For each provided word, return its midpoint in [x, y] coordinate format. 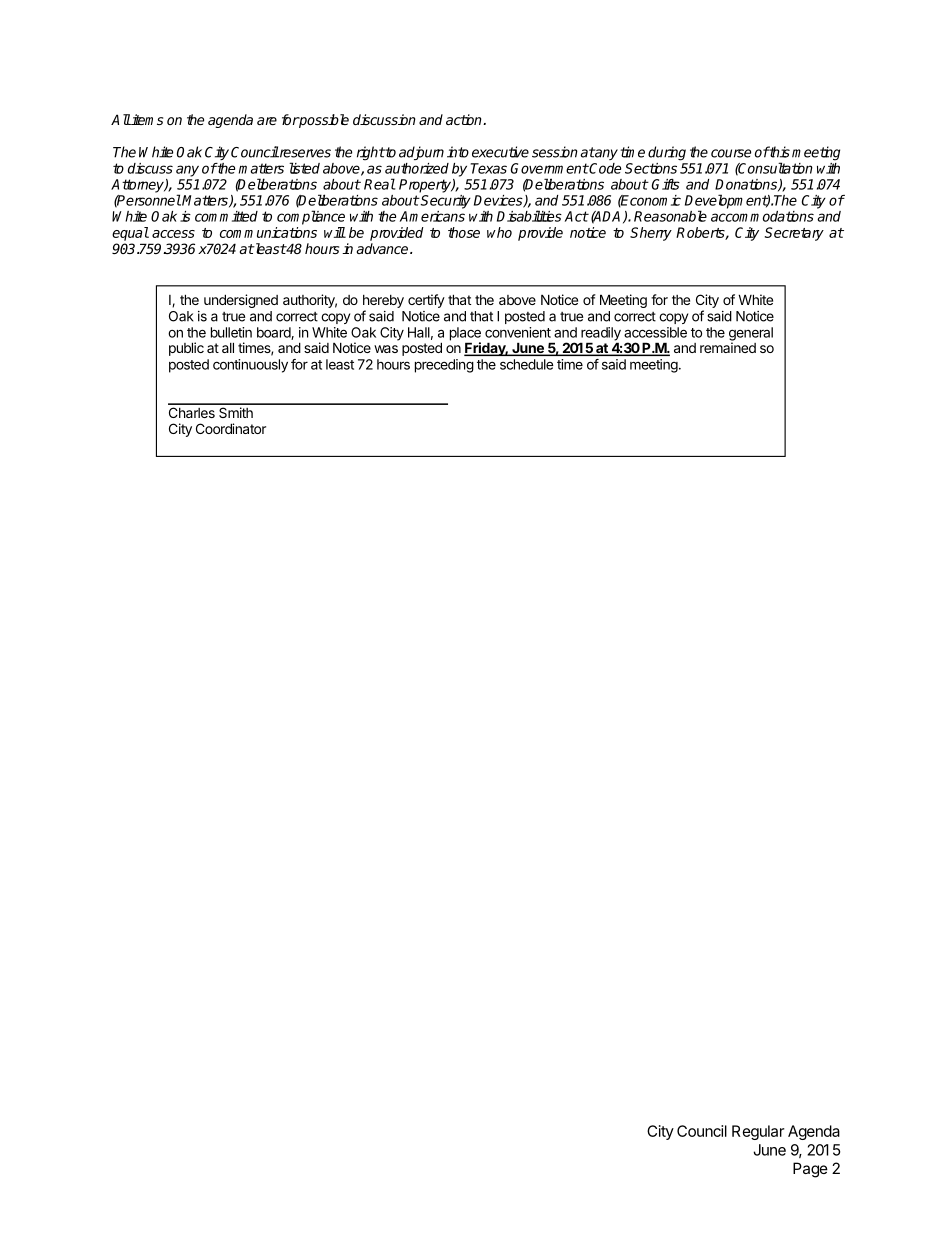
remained [728, 347]
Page [810, 1170]
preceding [444, 366]
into [458, 152]
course [731, 153]
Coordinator [231, 428]
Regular [758, 1132]
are [267, 121]
